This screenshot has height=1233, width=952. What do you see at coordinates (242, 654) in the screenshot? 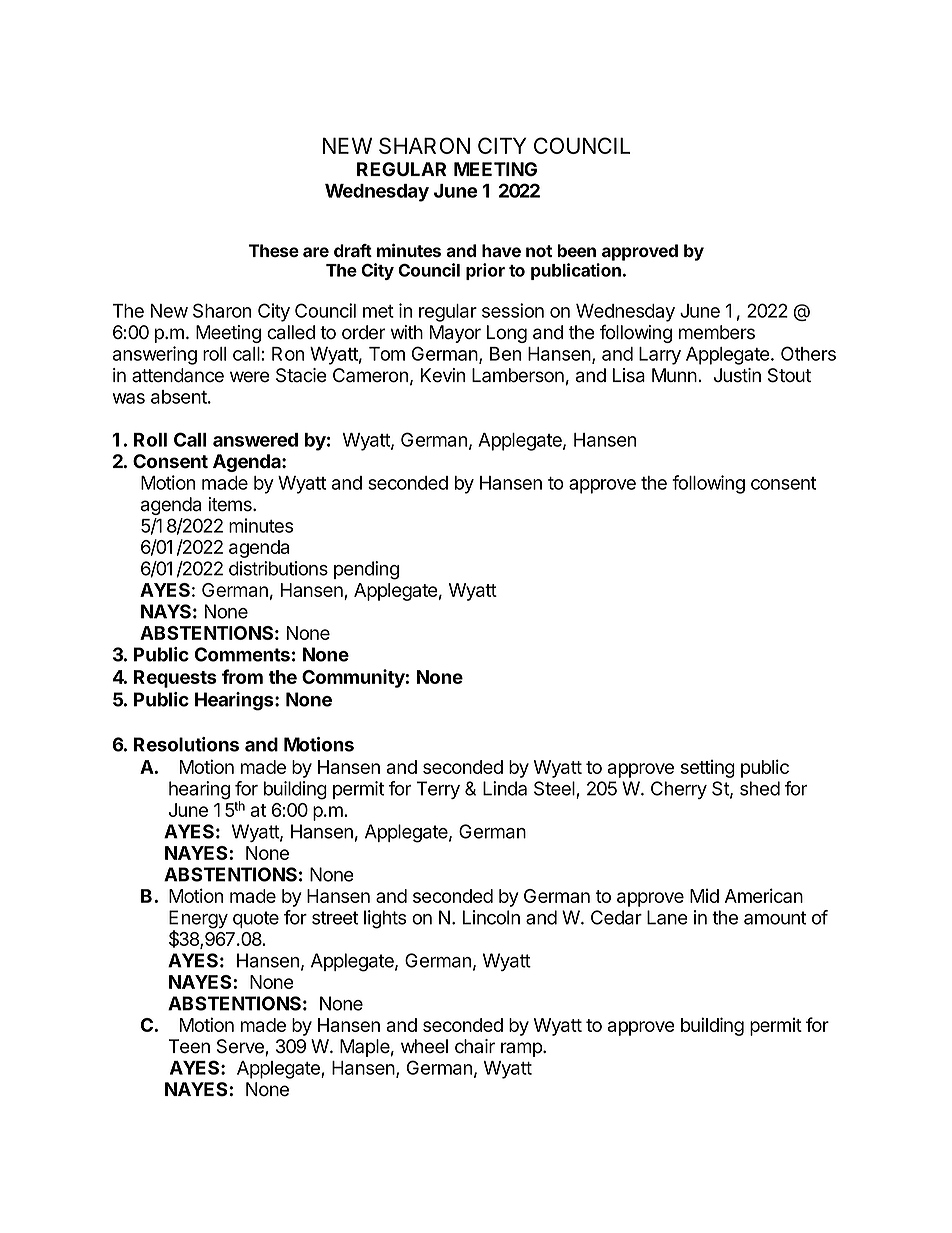
I see `Comments` at bounding box center [242, 654].
